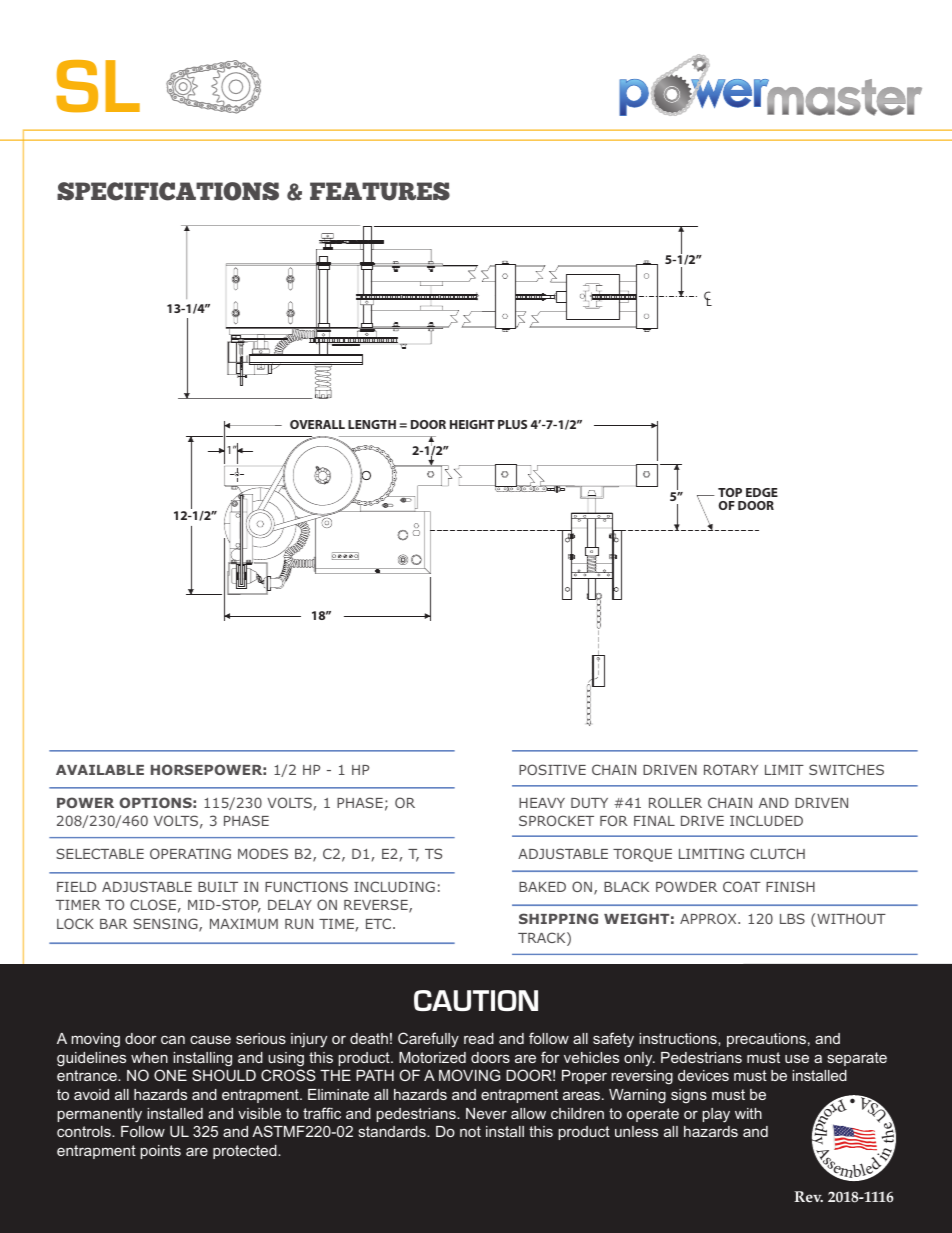 This image has width=952, height=1233. I want to click on SPECIFICATIONS, so click(168, 191).
